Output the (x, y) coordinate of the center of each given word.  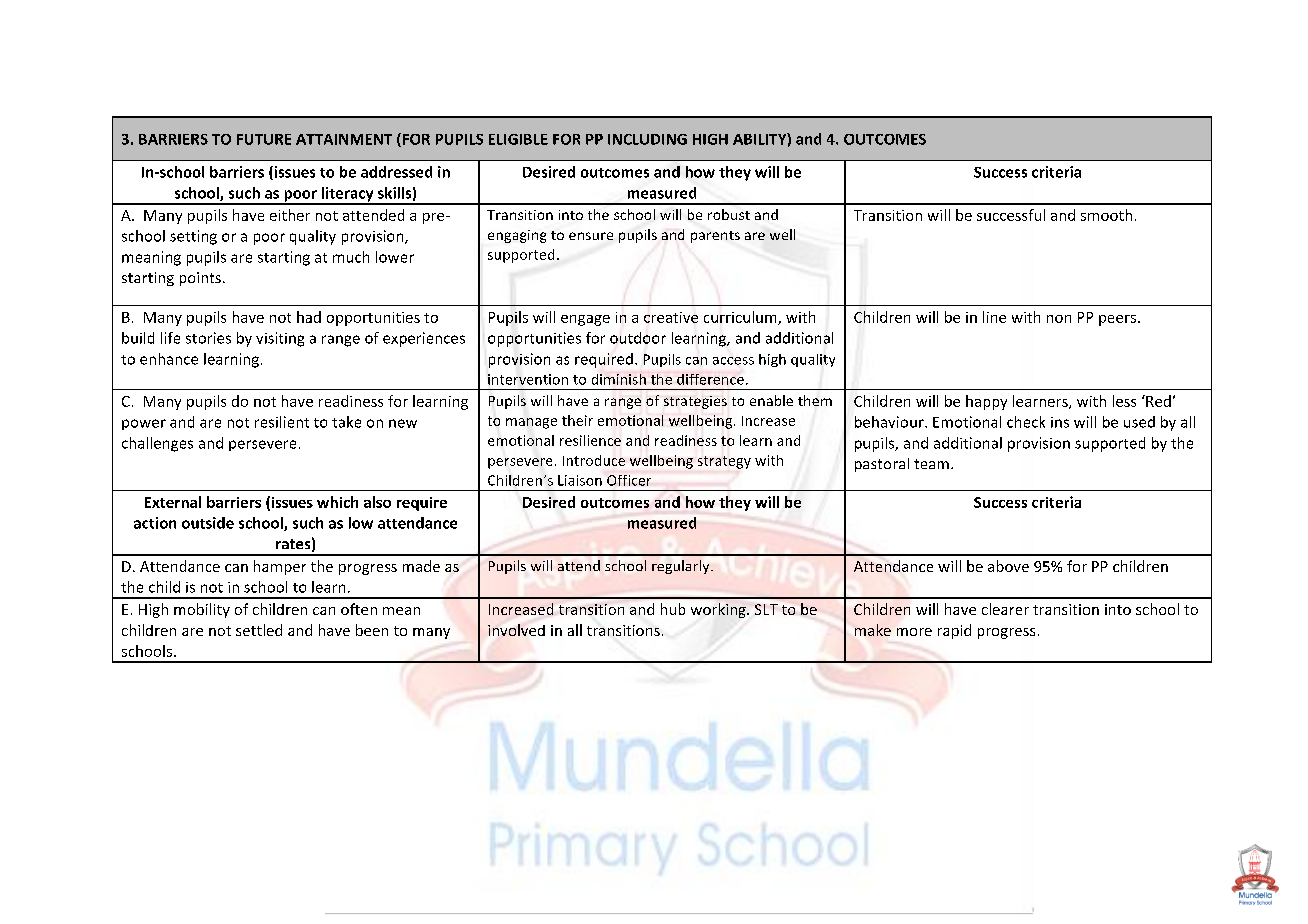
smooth (1106, 215)
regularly (682, 567)
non (1059, 319)
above (1008, 566)
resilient (282, 422)
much (351, 257)
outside (208, 523)
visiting (280, 339)
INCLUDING (647, 139)
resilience (590, 440)
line (994, 317)
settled (259, 630)
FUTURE (264, 139)
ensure (591, 236)
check (1026, 422)
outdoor (638, 338)
